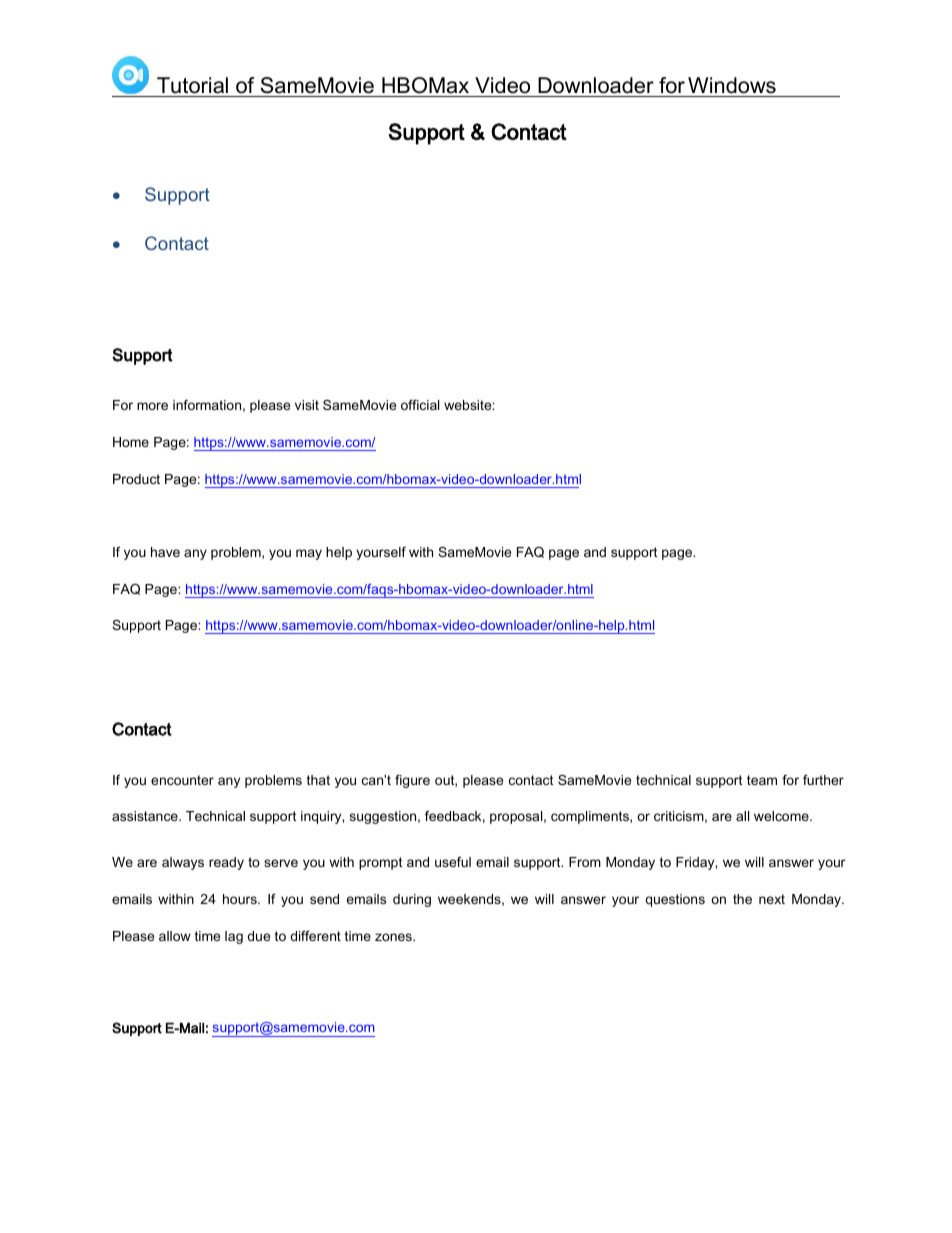 The width and height of the screenshot is (952, 1233). I want to click on Product, so click(136, 479).
